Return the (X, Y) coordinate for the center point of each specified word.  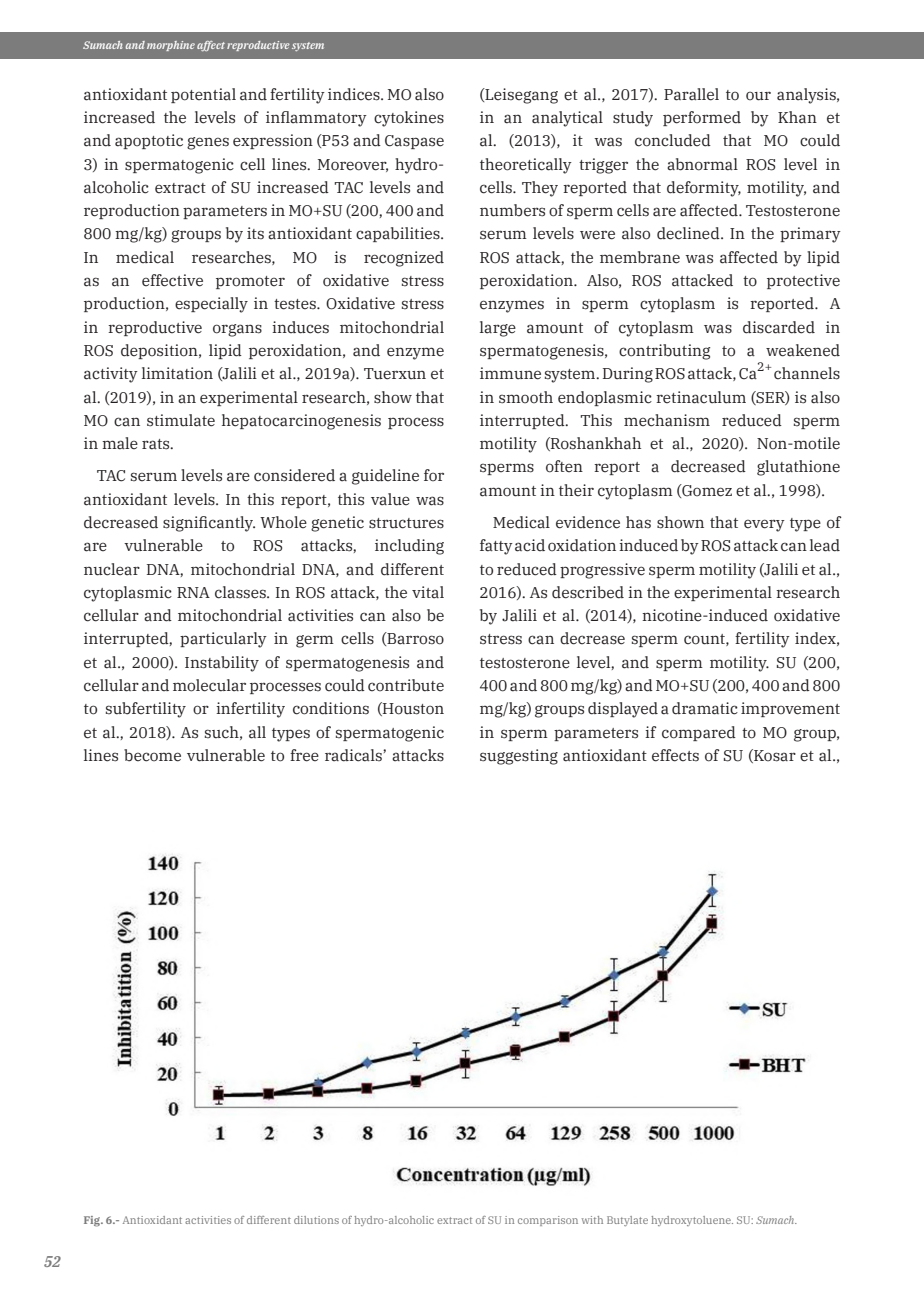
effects (675, 755)
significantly (209, 524)
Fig (93, 1221)
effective (172, 280)
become (152, 755)
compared (699, 733)
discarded (779, 327)
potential (203, 95)
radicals (354, 755)
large (498, 329)
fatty (496, 547)
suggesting (519, 757)
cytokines (409, 119)
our (758, 96)
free (304, 755)
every (764, 525)
